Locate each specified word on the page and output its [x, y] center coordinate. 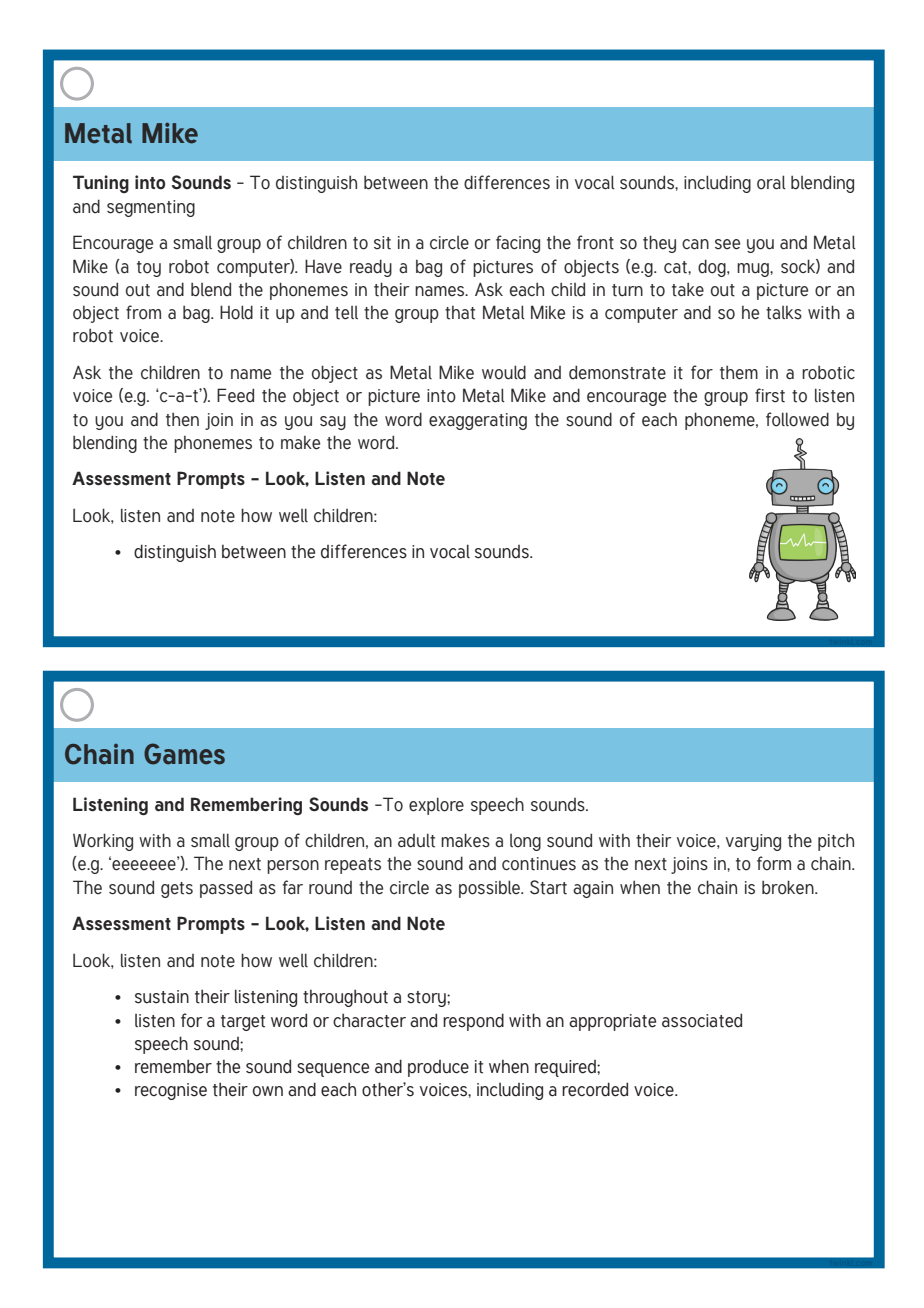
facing [518, 244]
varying [753, 842]
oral [771, 182]
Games [184, 754]
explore [436, 806]
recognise [171, 1091]
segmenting [151, 208]
